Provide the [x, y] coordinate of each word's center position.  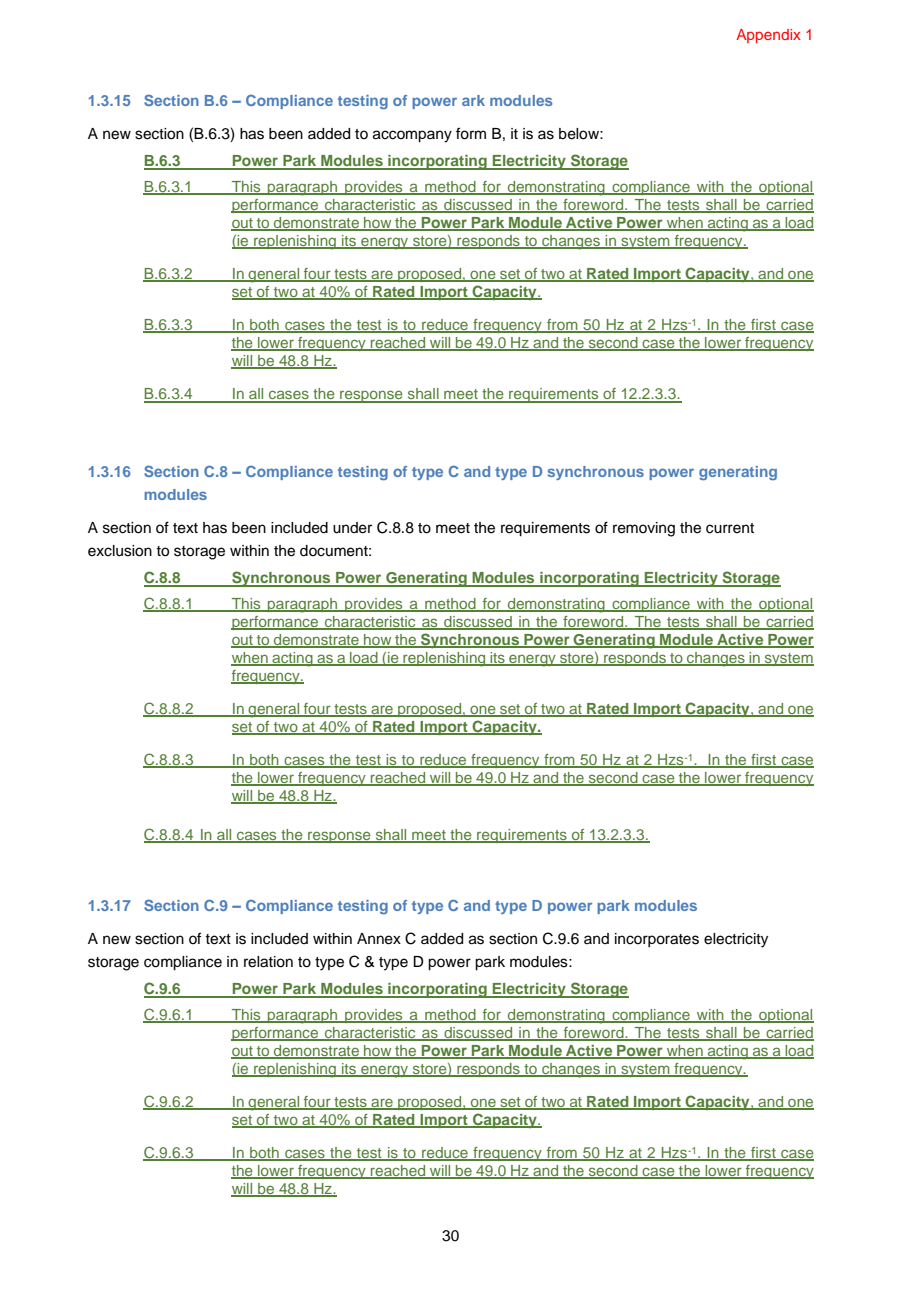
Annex [379, 939]
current [730, 528]
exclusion [120, 551]
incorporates [657, 940]
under [352, 528]
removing [644, 529]
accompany [412, 136]
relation [268, 962]
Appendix [768, 36]
